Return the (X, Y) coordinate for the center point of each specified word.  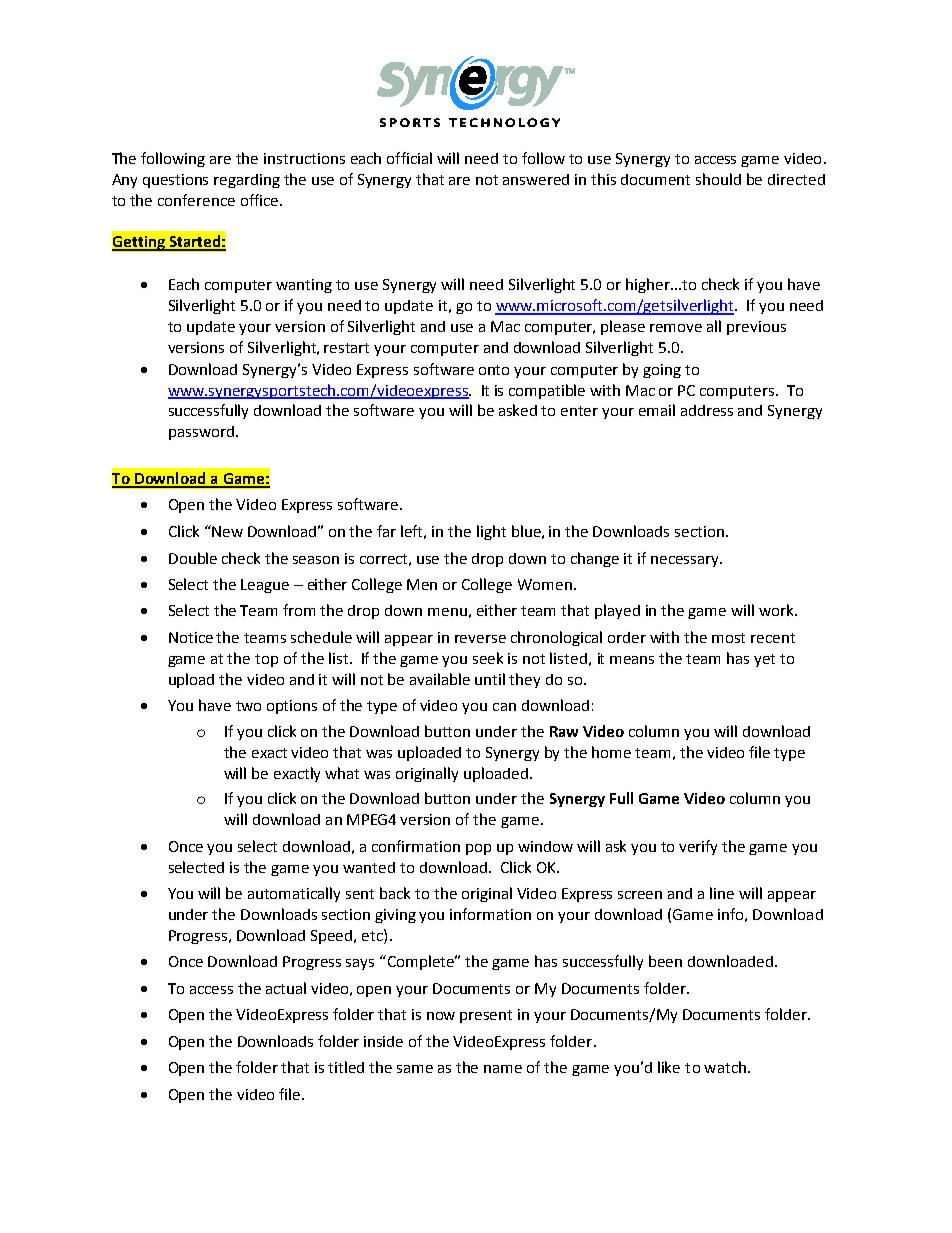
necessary (686, 561)
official (409, 158)
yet (764, 660)
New (226, 531)
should (718, 179)
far (386, 531)
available (440, 679)
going (662, 371)
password (201, 433)
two (248, 706)
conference (196, 200)
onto (494, 370)
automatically (294, 894)
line (722, 893)
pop (478, 849)
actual (286, 988)
